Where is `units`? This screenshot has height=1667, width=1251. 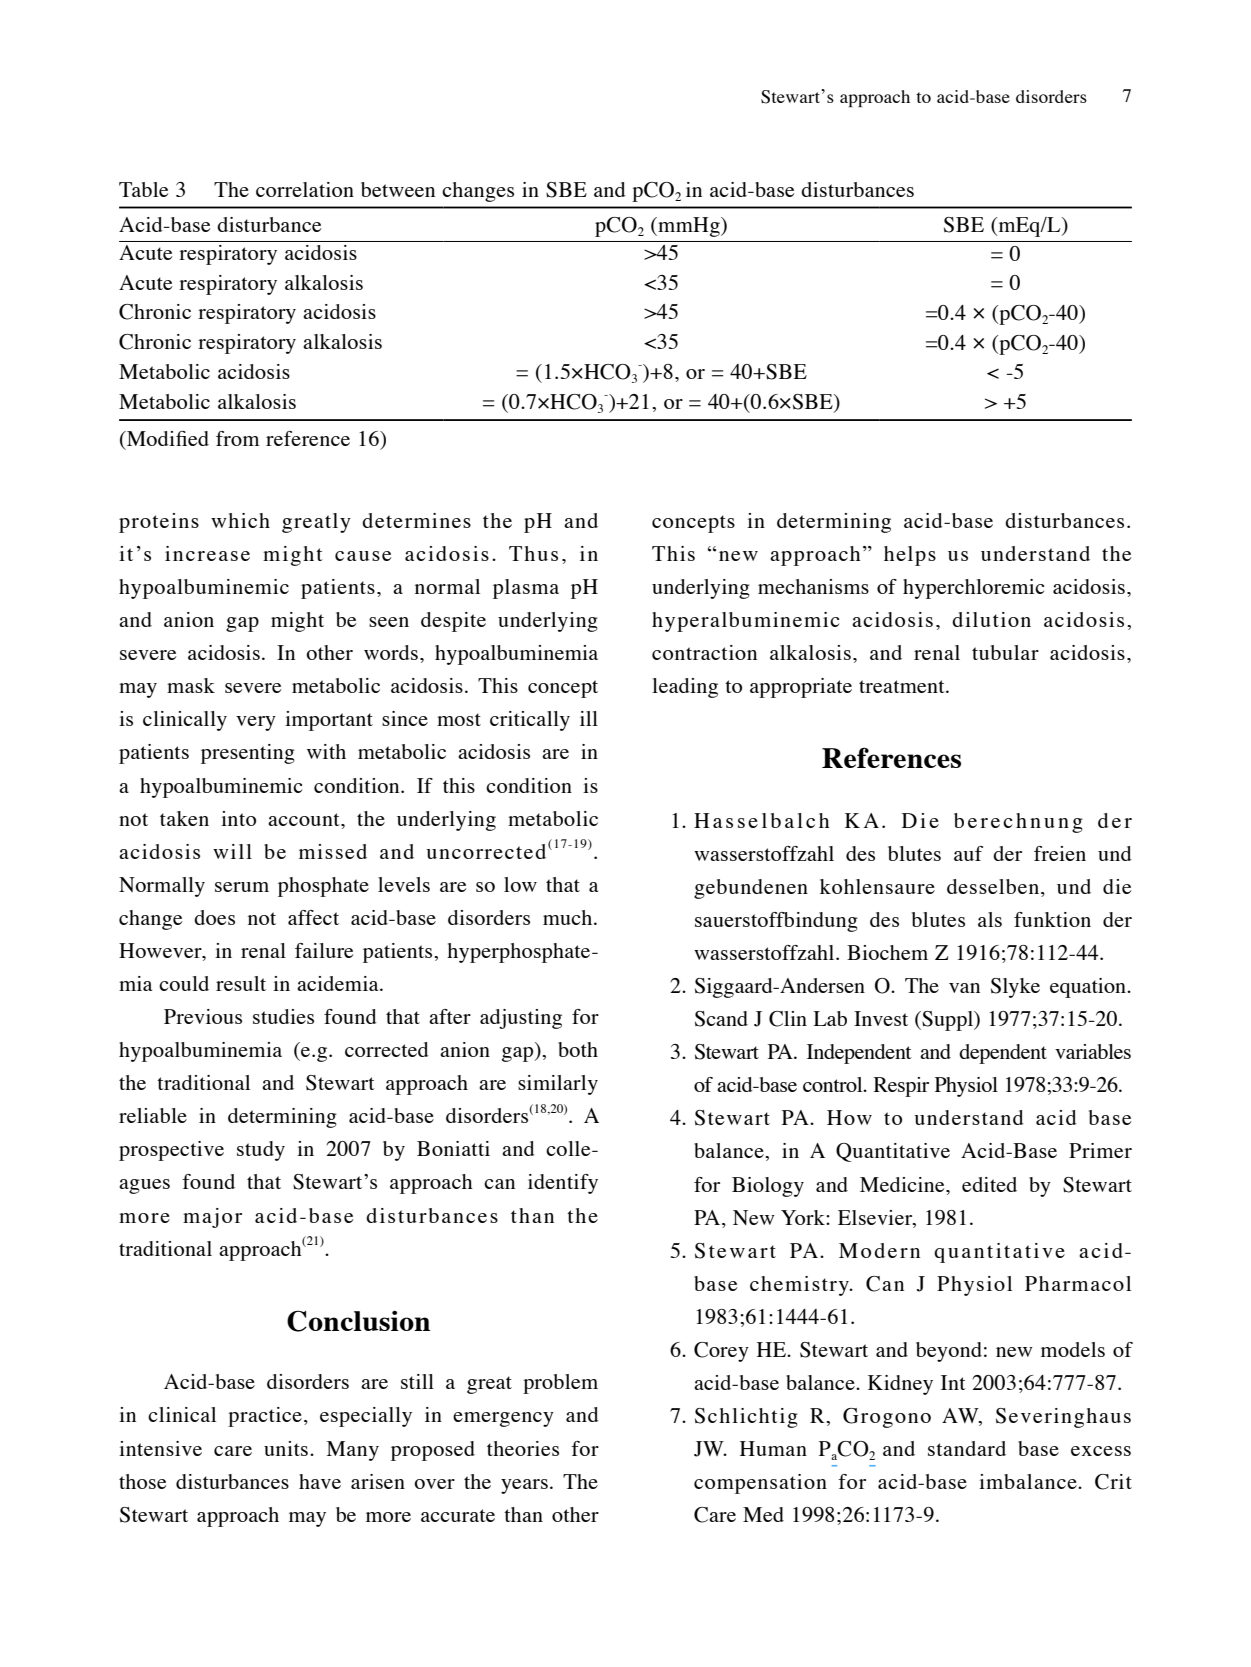
units is located at coordinates (286, 1448).
